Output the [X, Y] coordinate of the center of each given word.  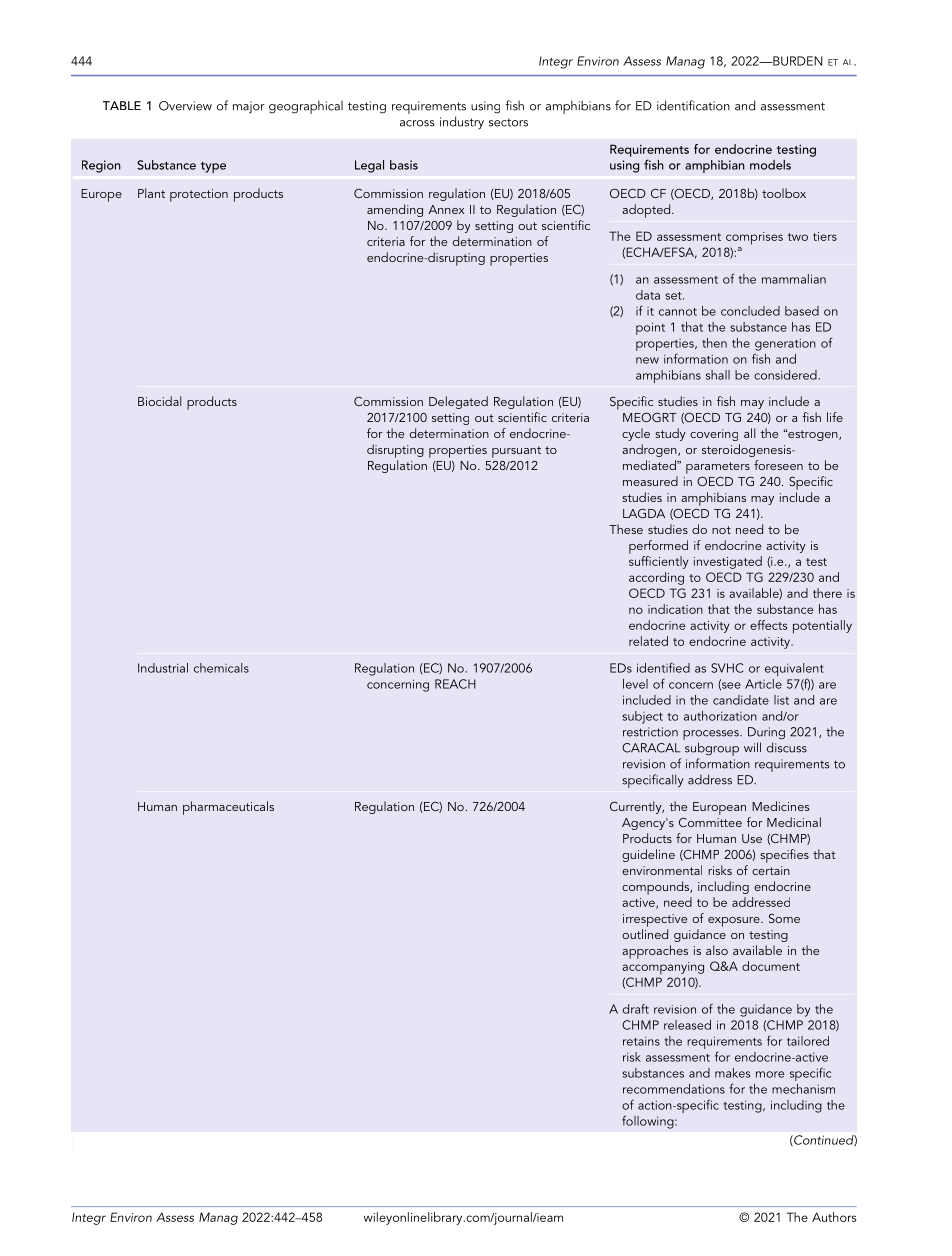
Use [752, 838]
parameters [718, 468]
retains [641, 1041]
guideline [648, 855]
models [770, 165]
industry [462, 122]
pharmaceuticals [228, 808]
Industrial [163, 668]
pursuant [516, 452]
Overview [185, 106]
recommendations [674, 1089]
